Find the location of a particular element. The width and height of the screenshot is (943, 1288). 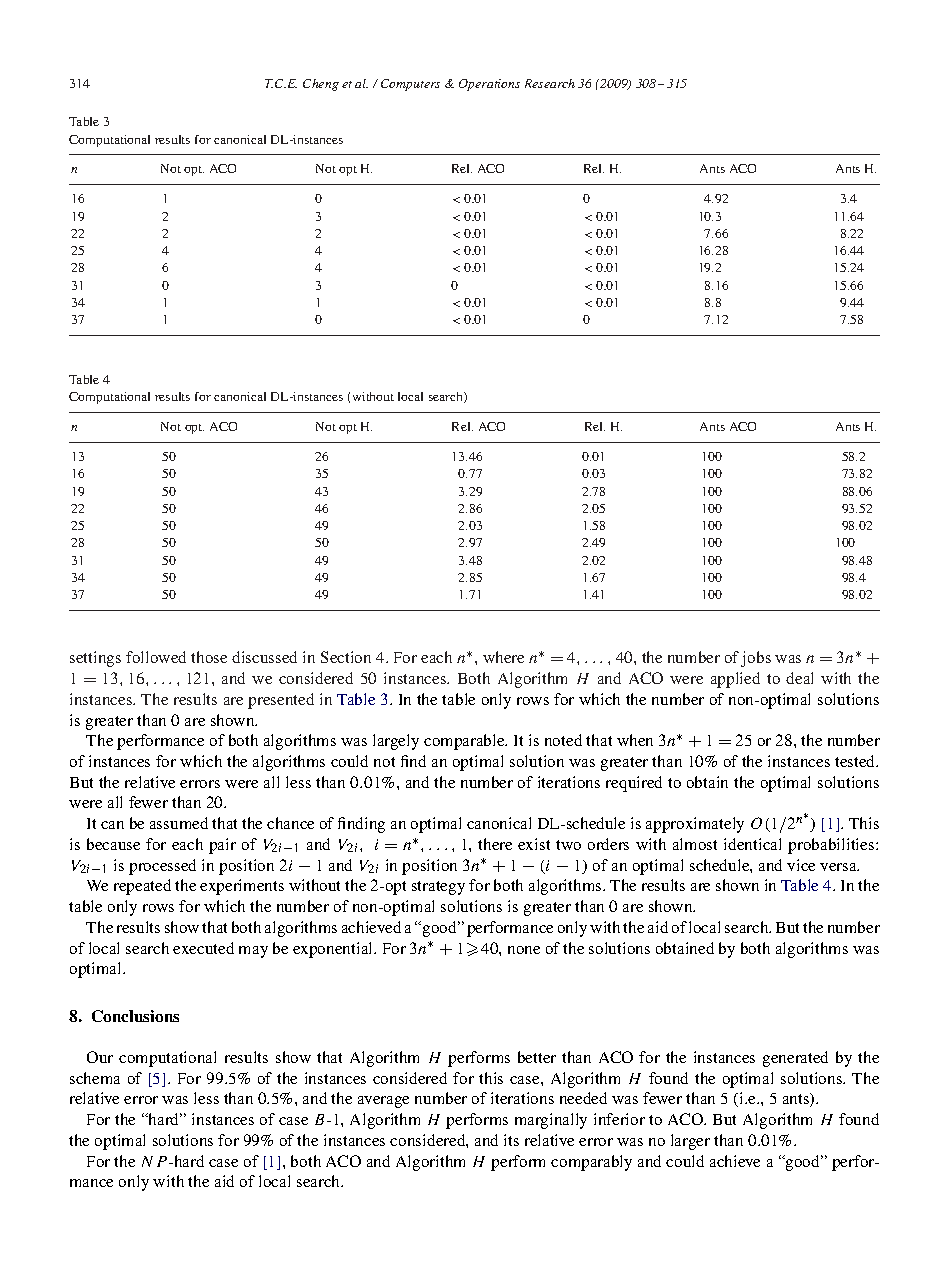

its is located at coordinates (511, 1140).
